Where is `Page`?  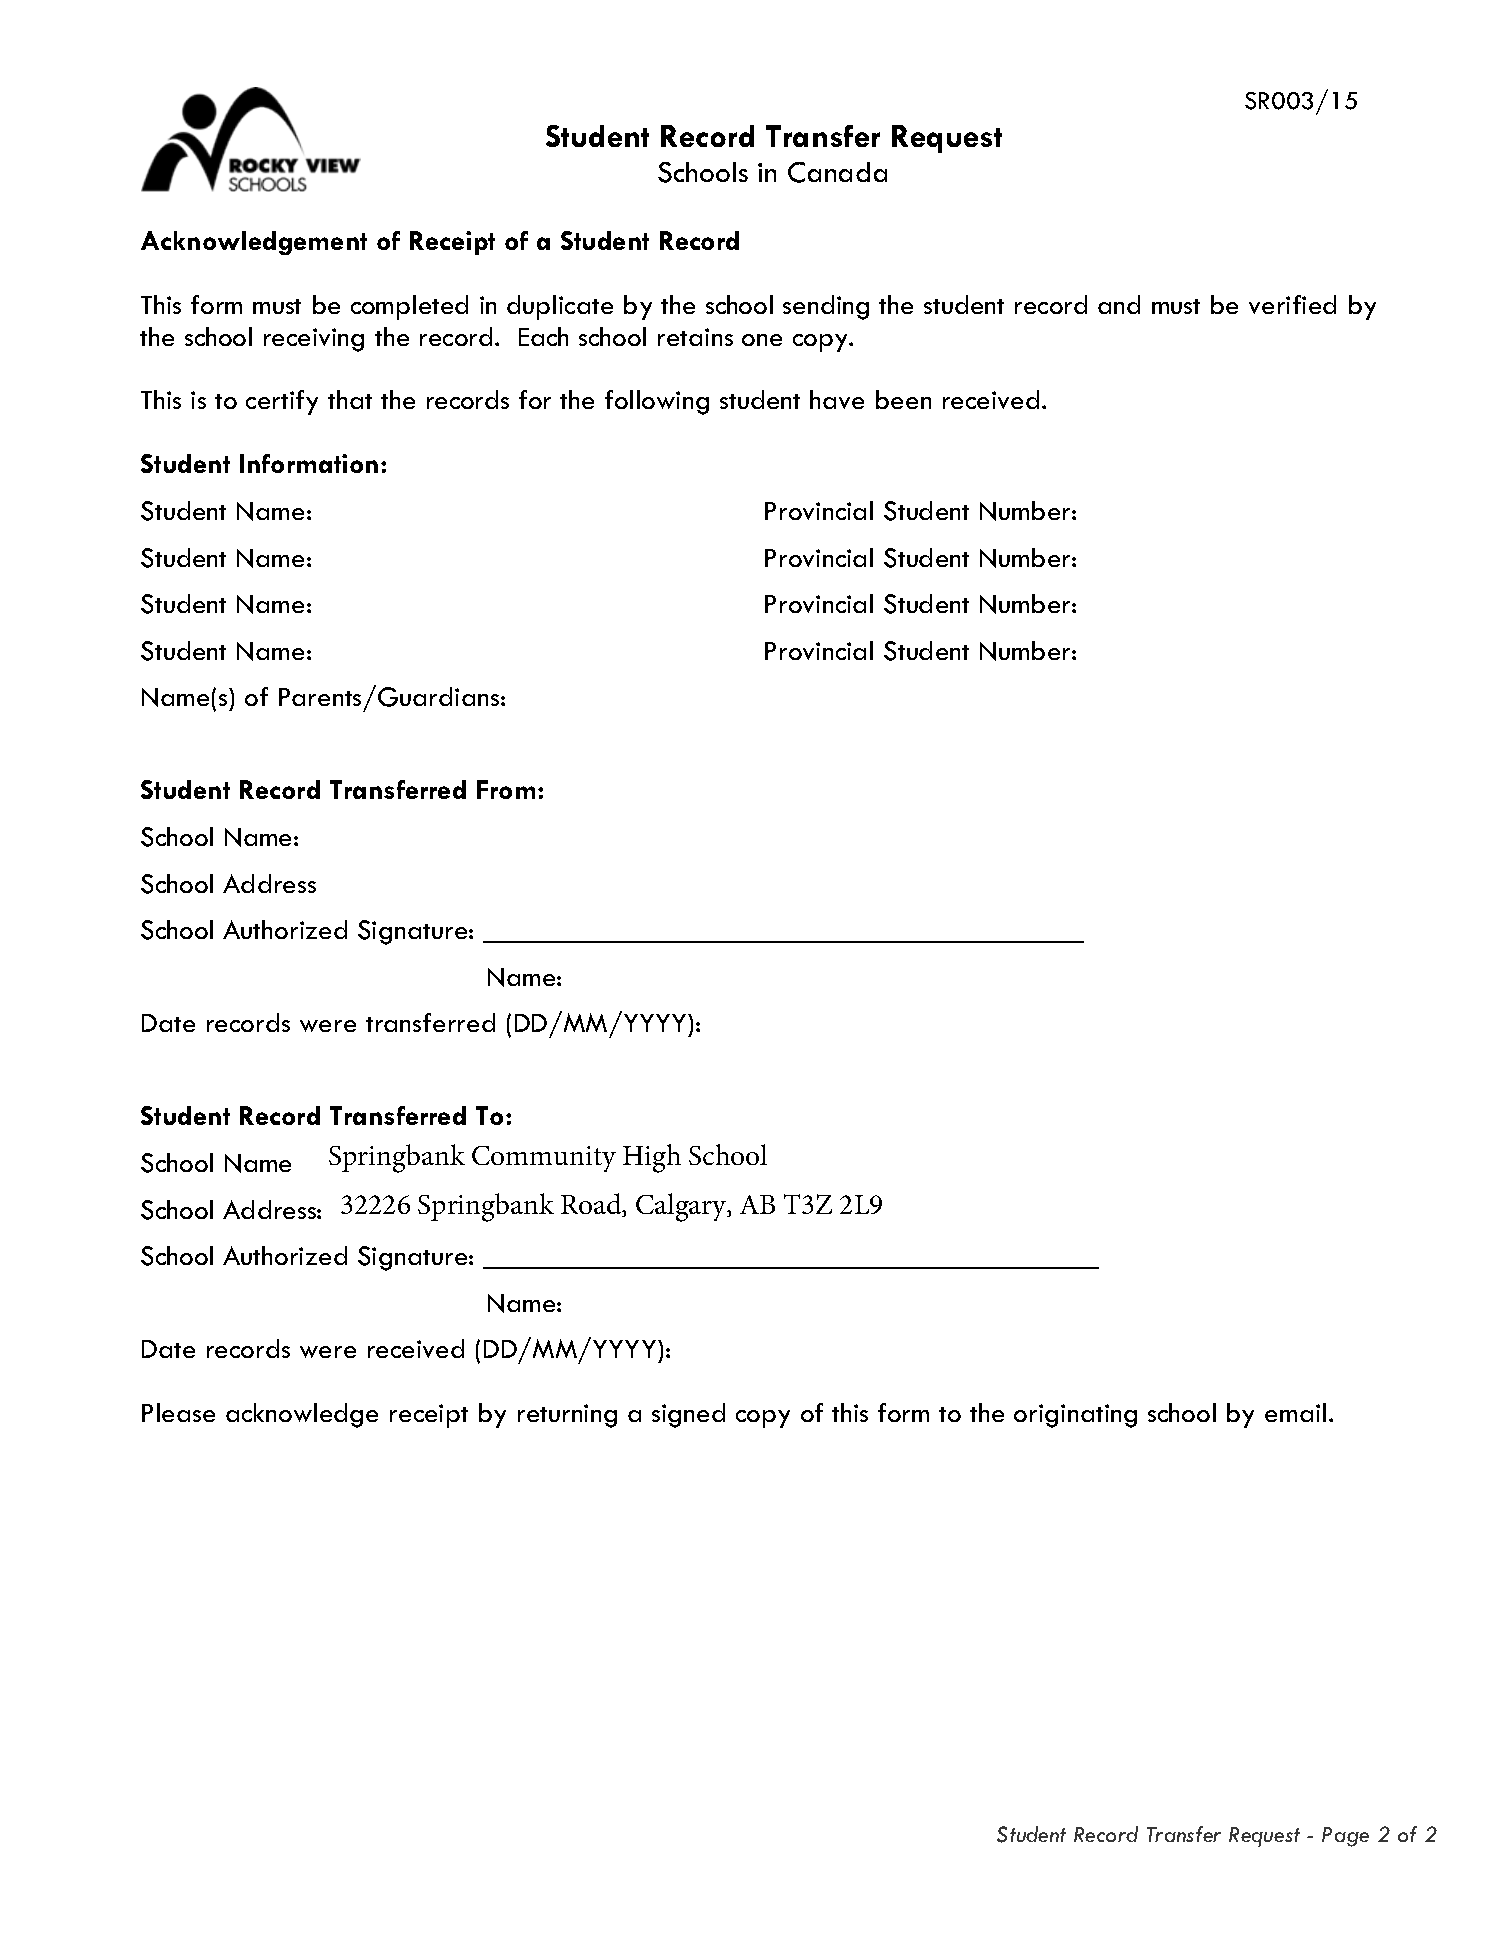
Page is located at coordinates (1345, 1837).
